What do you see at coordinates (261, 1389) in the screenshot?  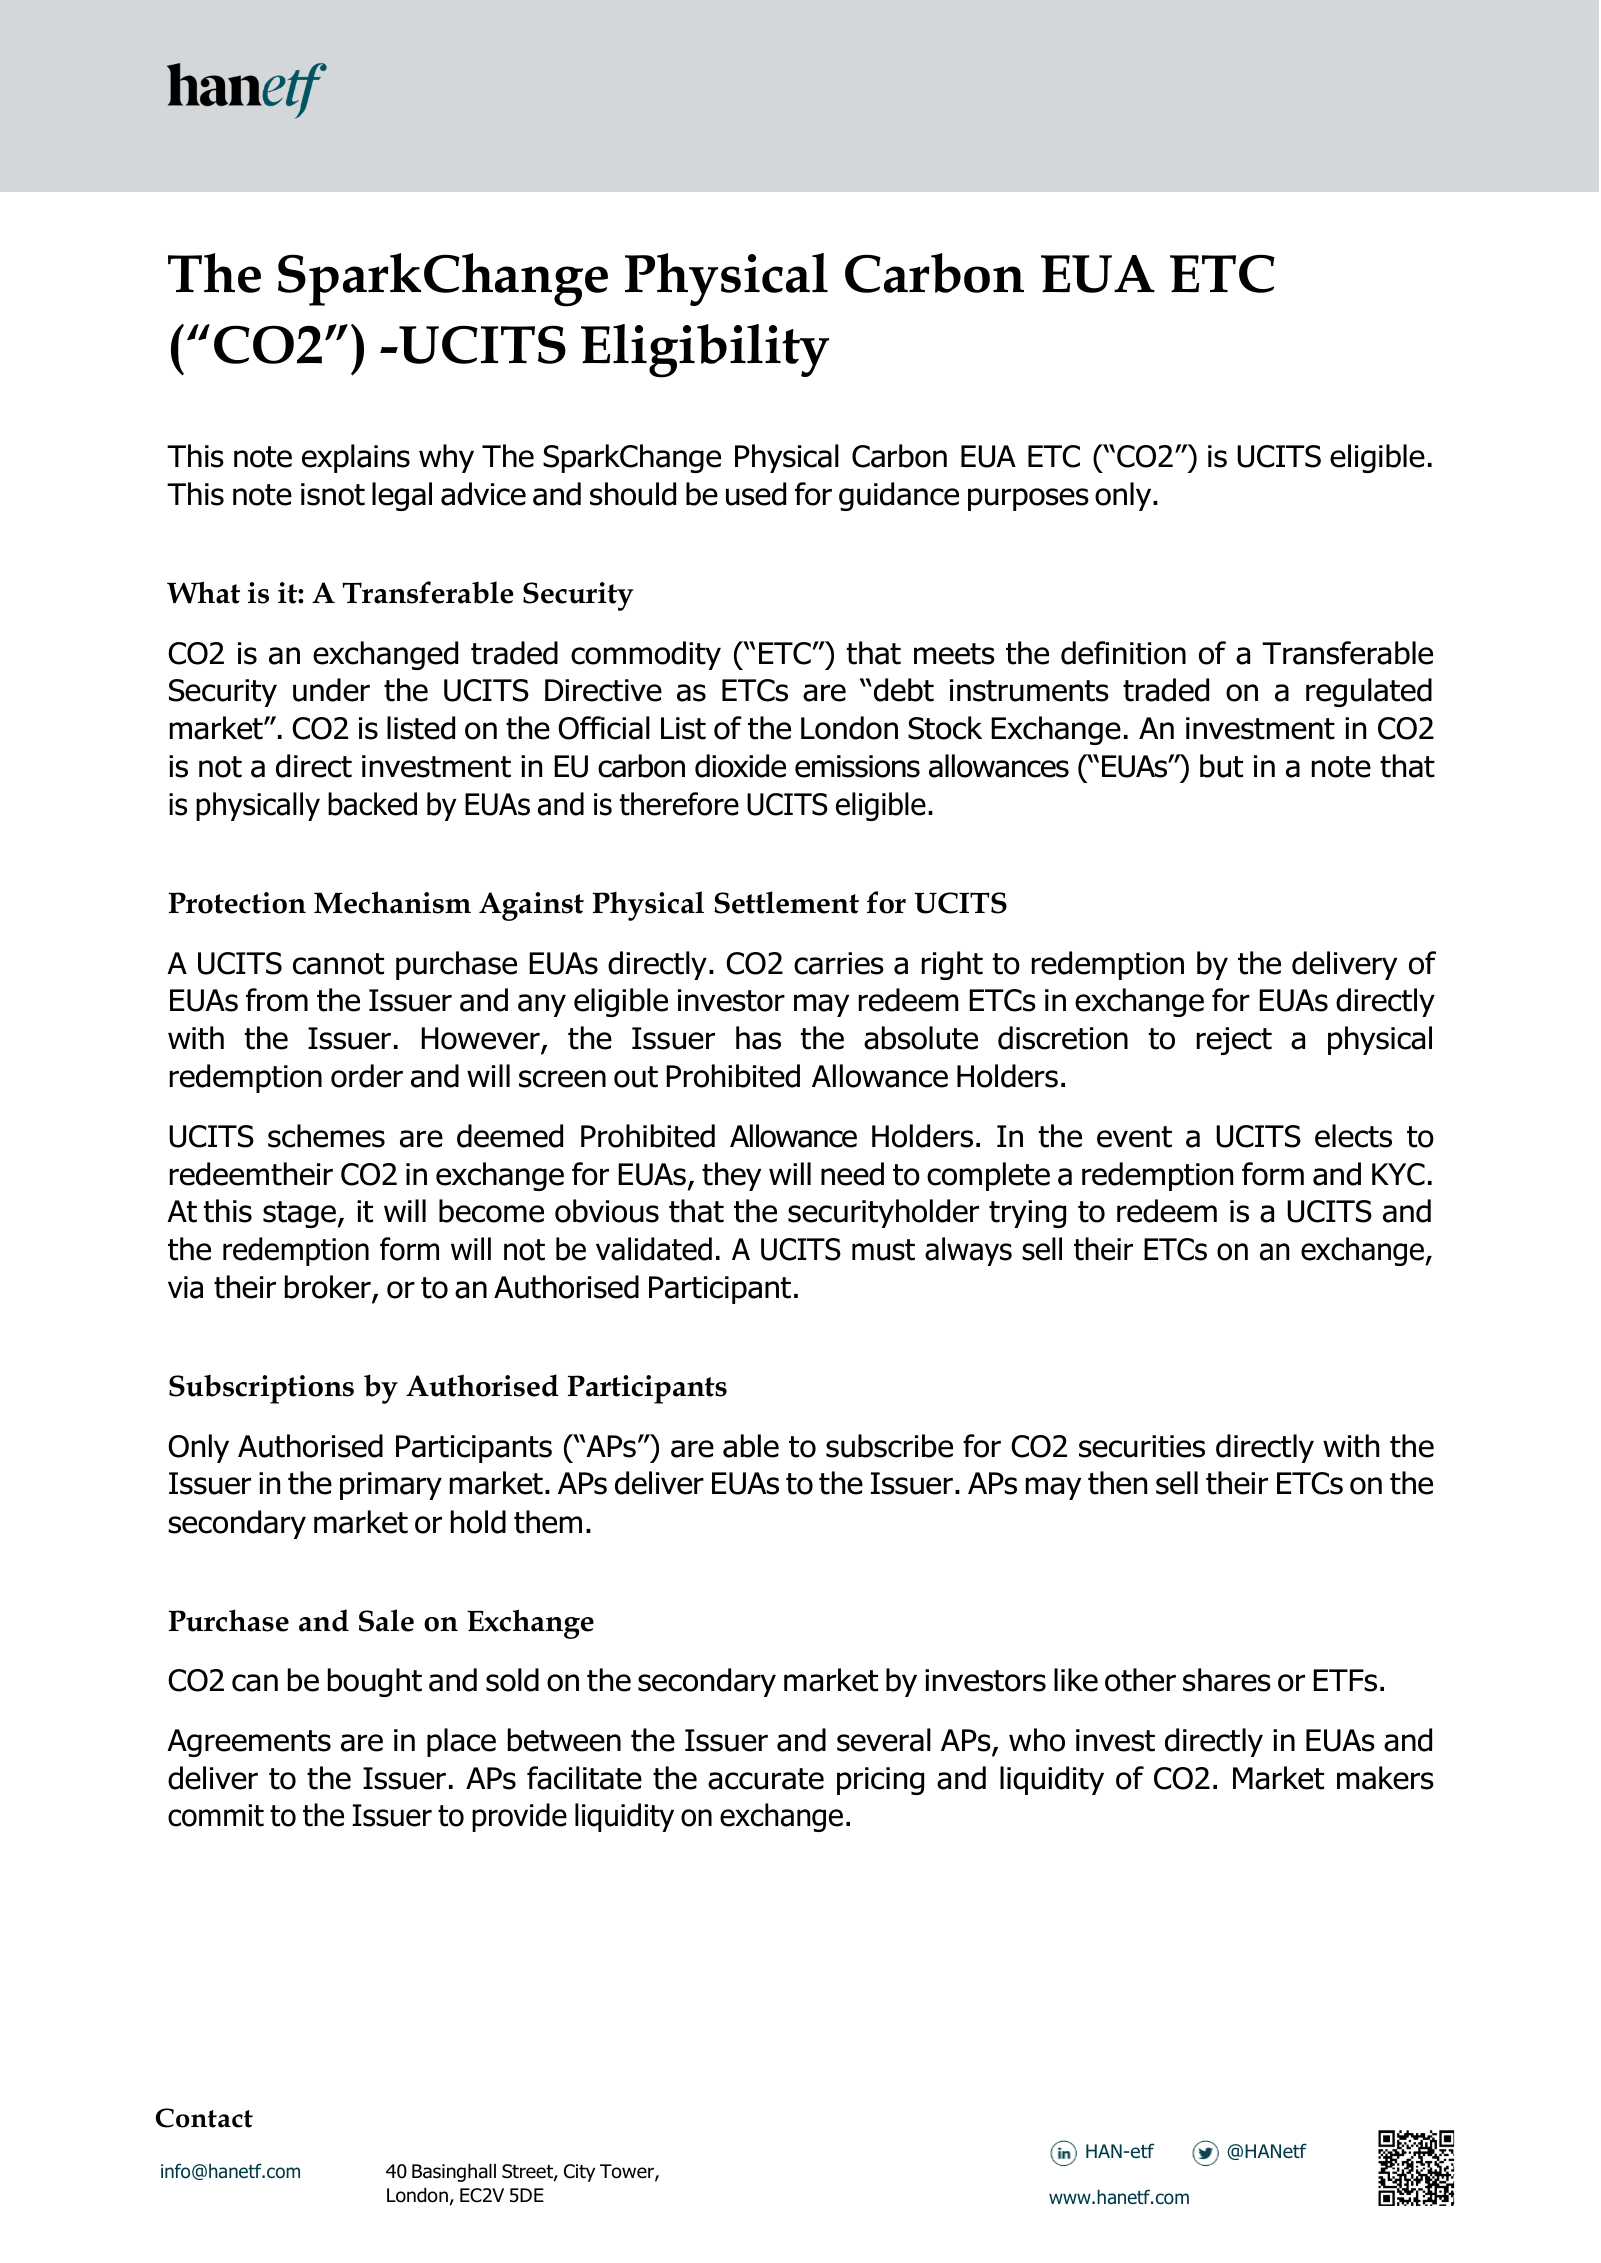 I see `Subscriptions` at bounding box center [261, 1389].
